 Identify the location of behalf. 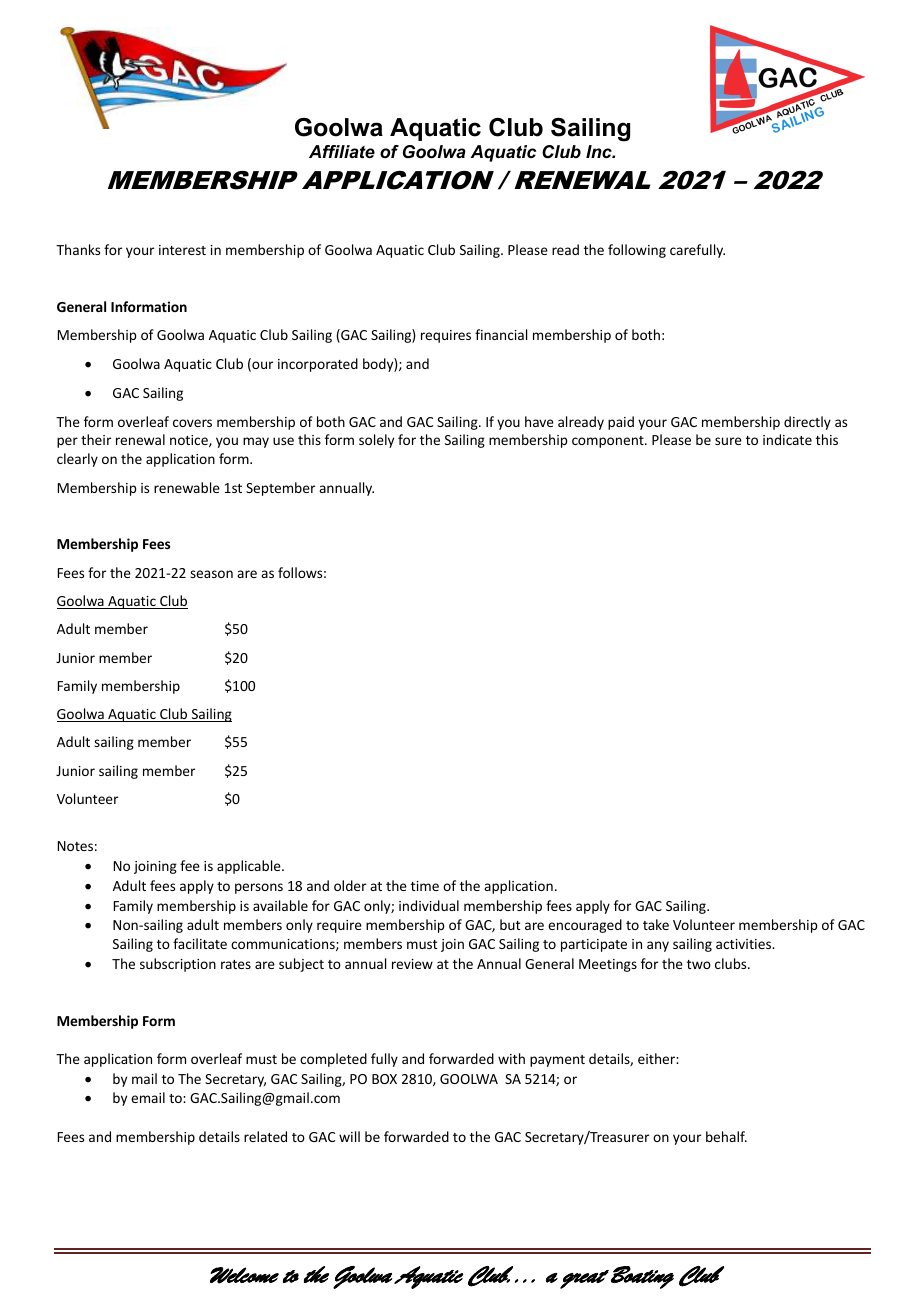
(726, 1136).
